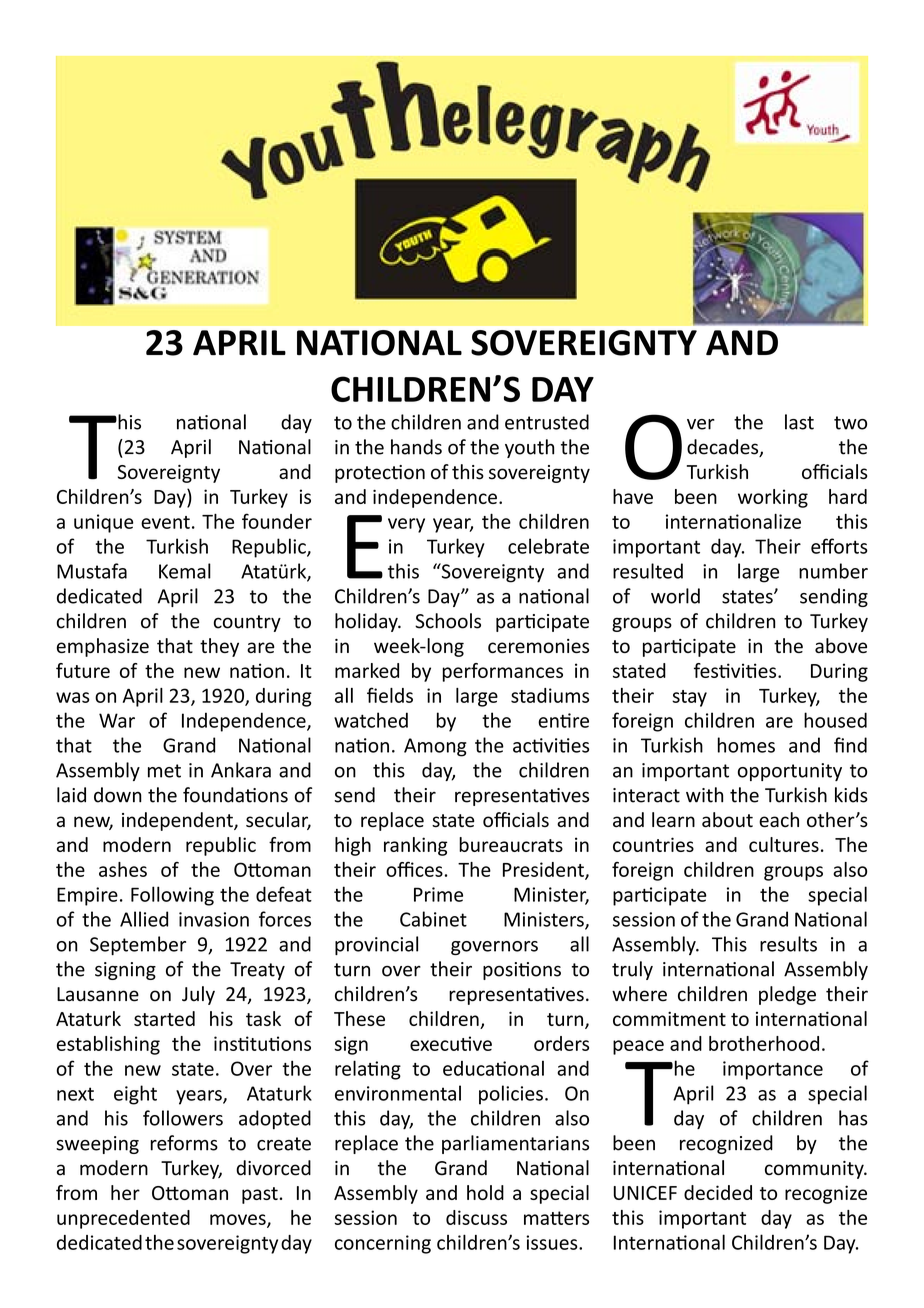 The image size is (924, 1308). I want to click on unprecedented, so click(123, 1219).
